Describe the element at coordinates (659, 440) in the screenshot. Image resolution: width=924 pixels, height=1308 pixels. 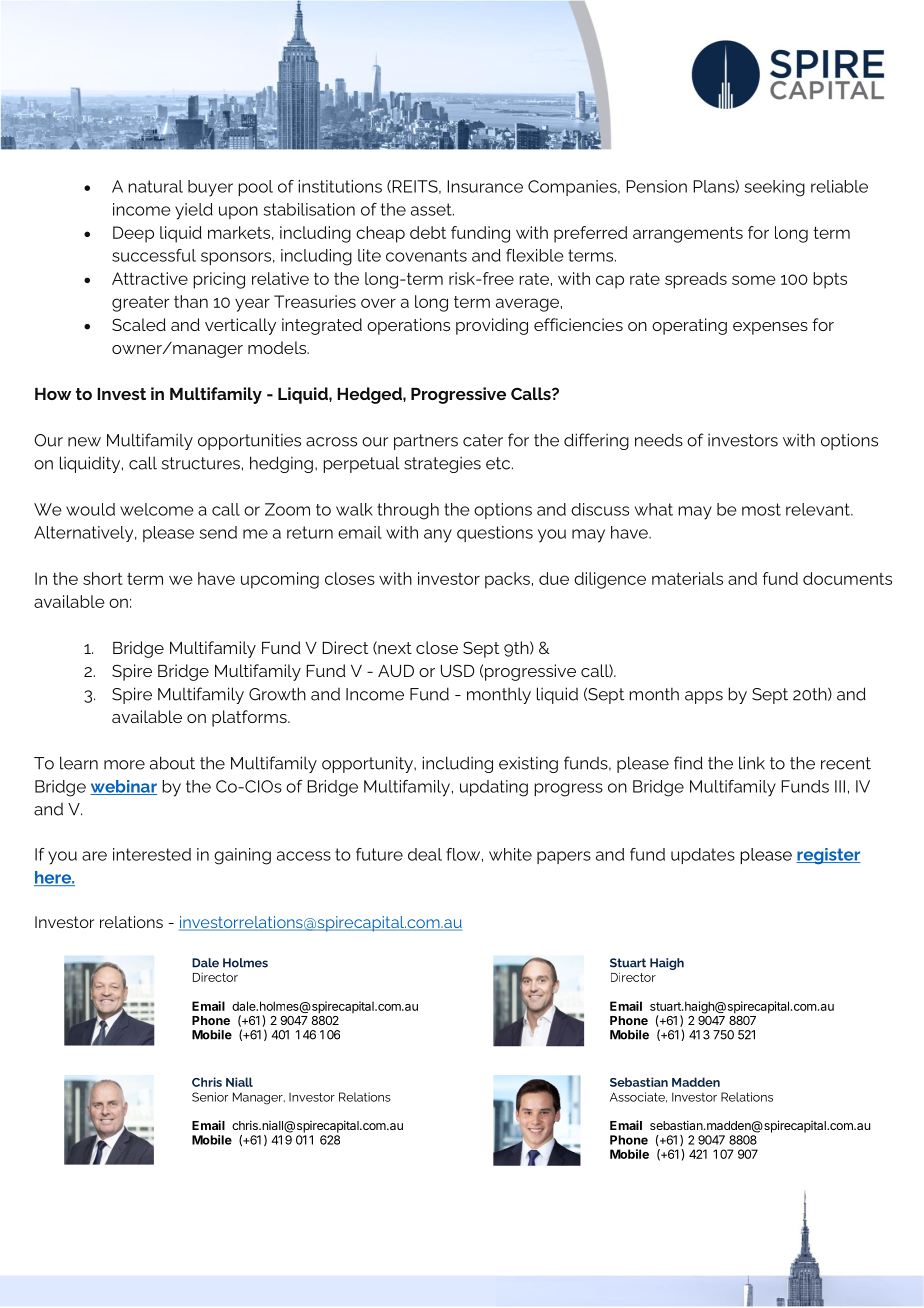
I see `needs` at that location.
